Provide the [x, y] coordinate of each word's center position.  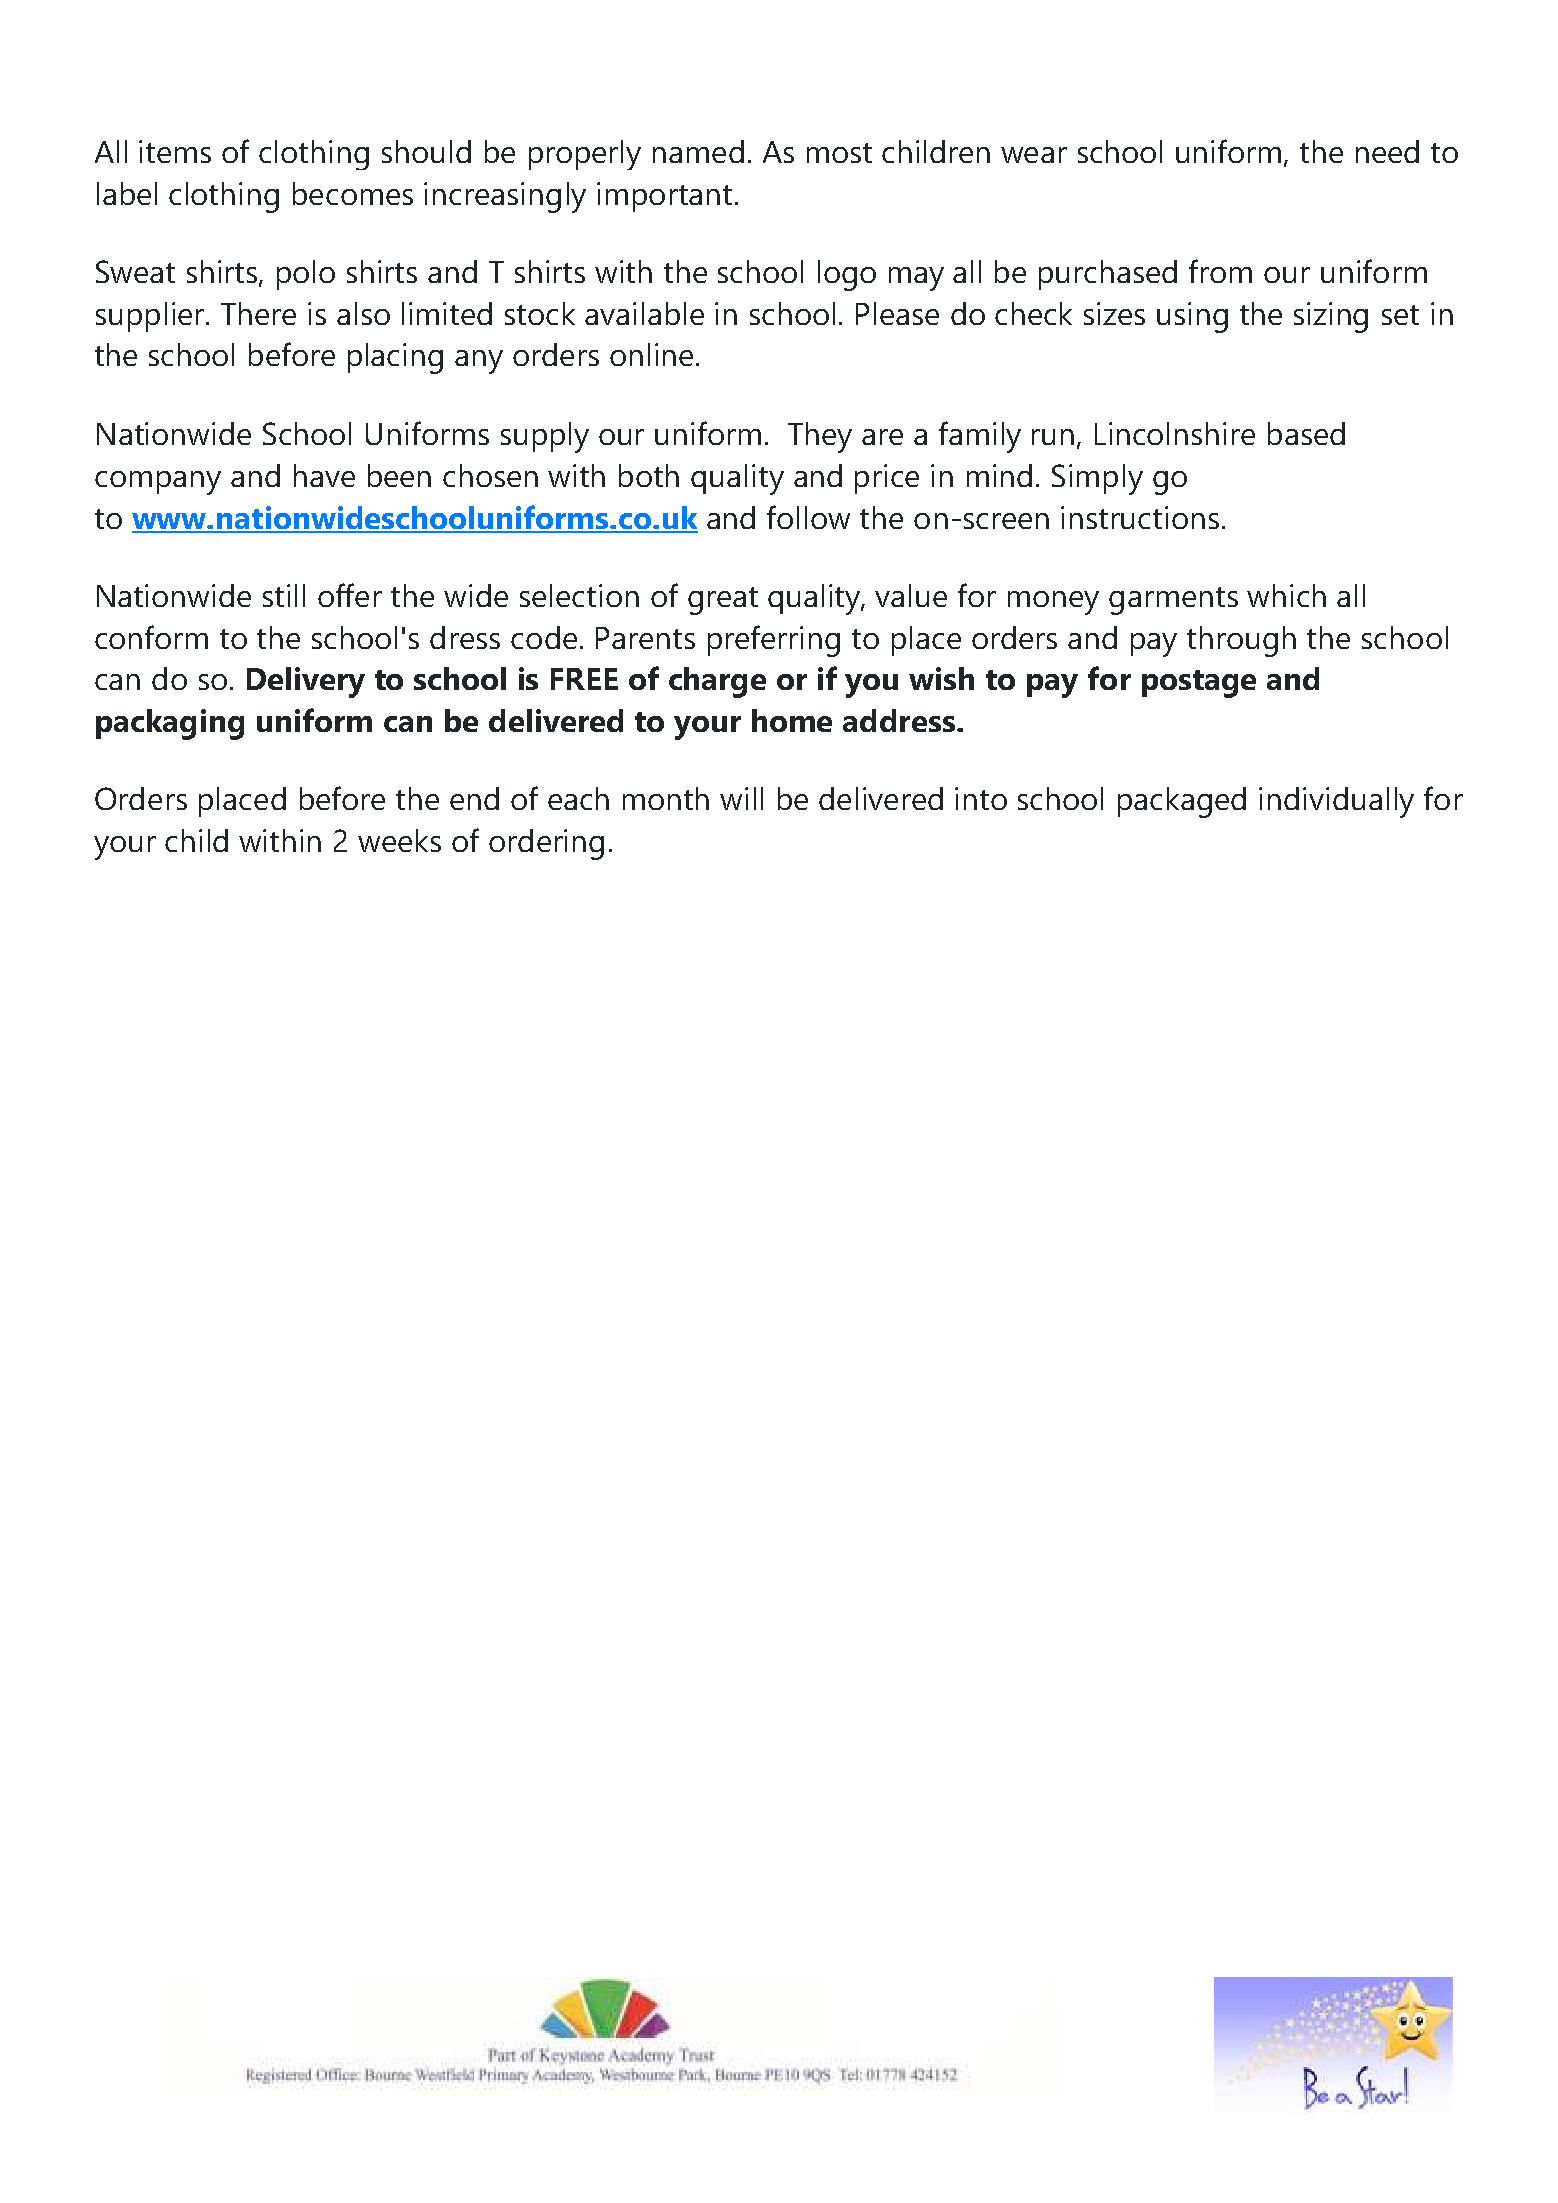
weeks [399, 840]
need [1387, 151]
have [324, 475]
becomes [353, 193]
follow [808, 517]
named [698, 151]
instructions [1140, 517]
